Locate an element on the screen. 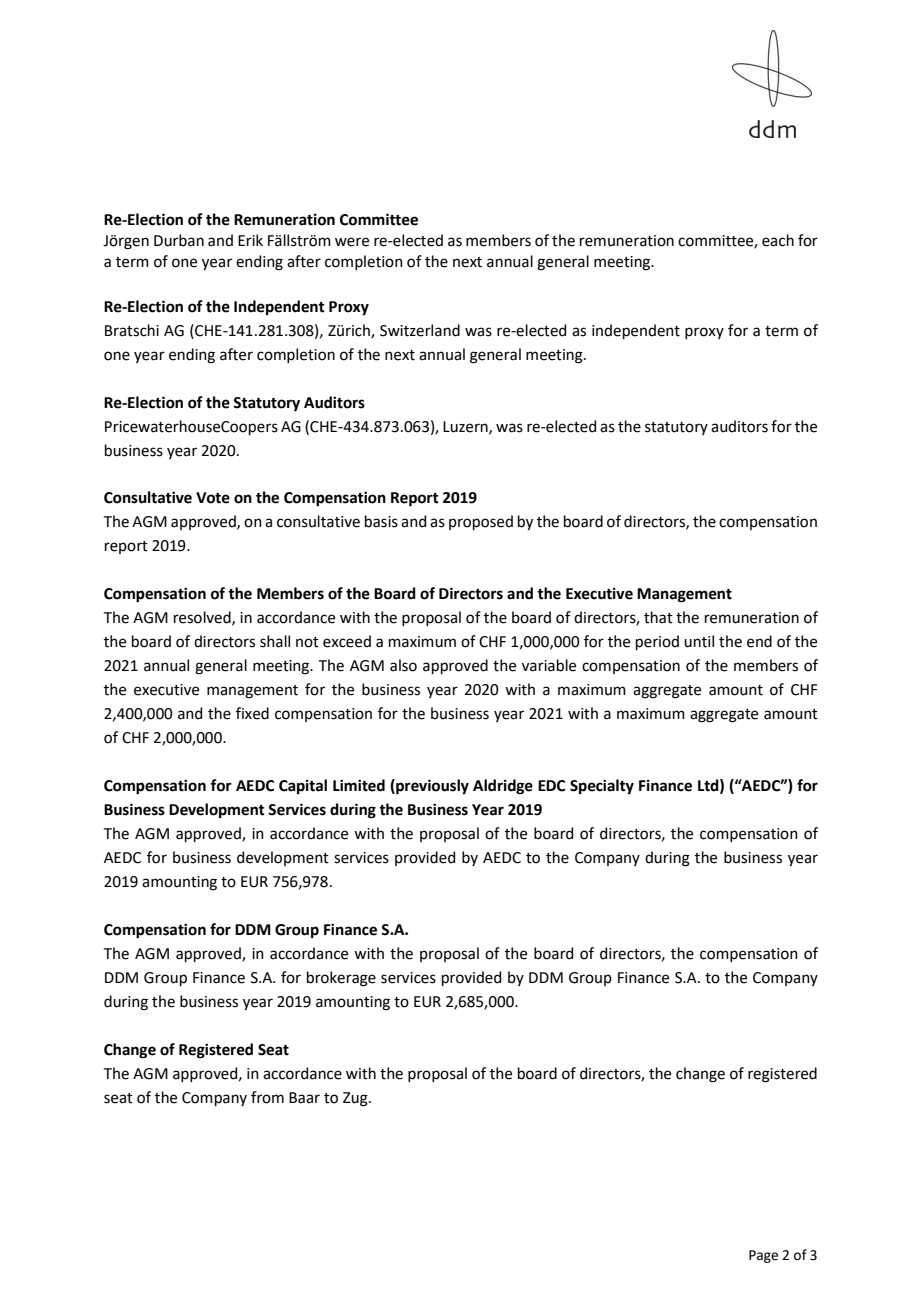 The height and width of the screenshot is (1307, 924). brokerage is located at coordinates (341, 979).
